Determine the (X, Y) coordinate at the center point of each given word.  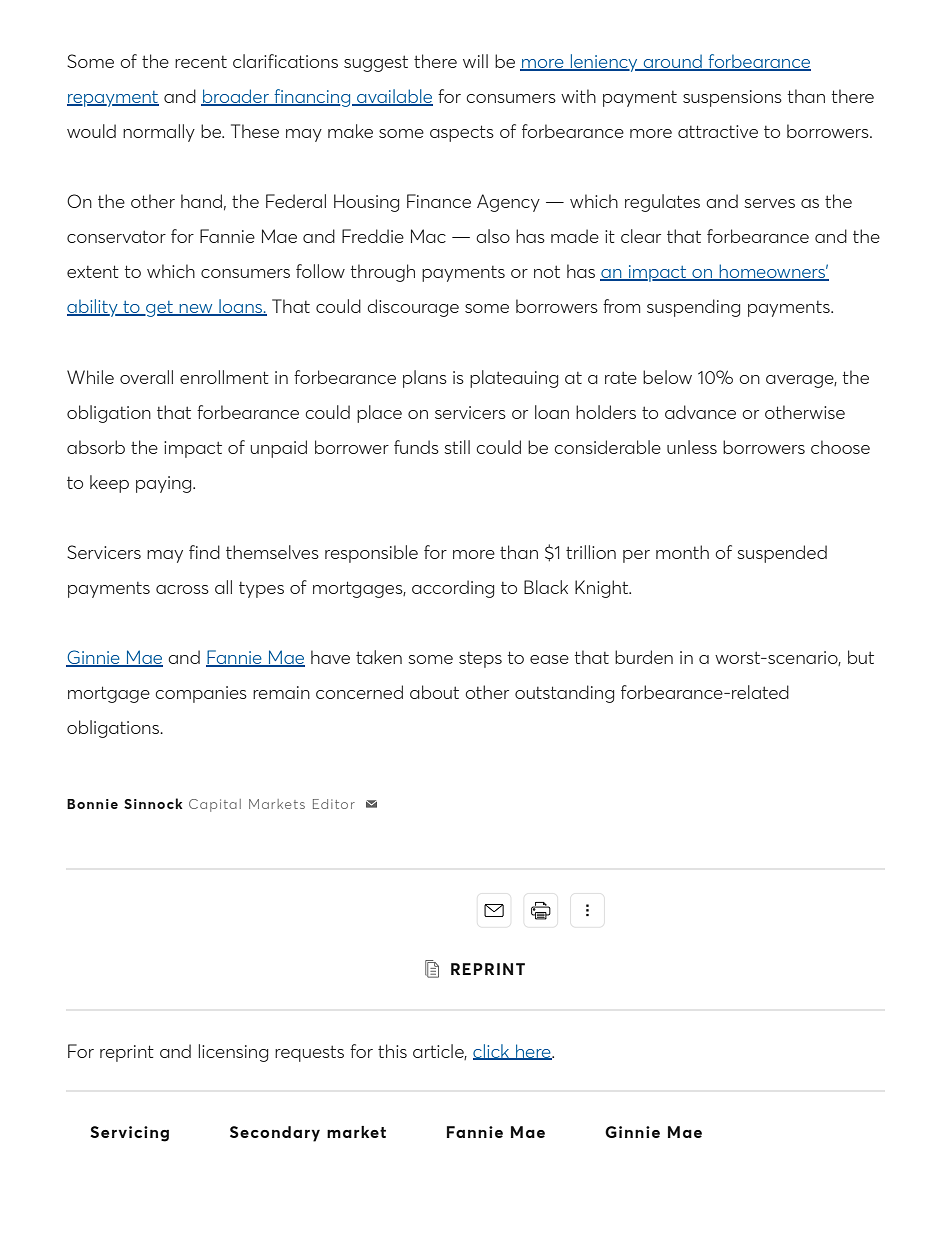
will (475, 61)
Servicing (129, 1134)
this (392, 1051)
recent (201, 62)
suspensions (732, 98)
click (492, 1052)
